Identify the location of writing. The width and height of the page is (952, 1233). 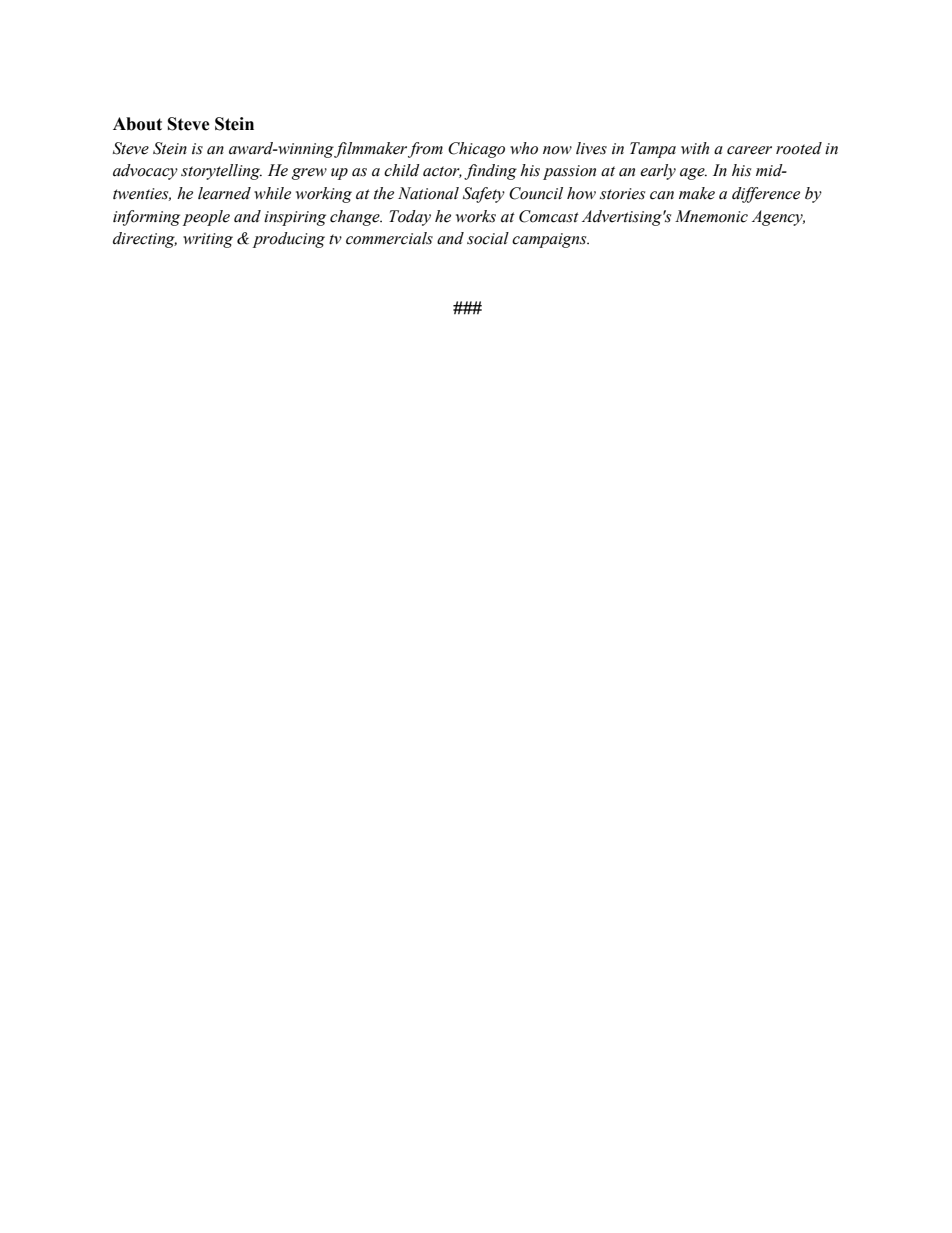
(208, 240).
